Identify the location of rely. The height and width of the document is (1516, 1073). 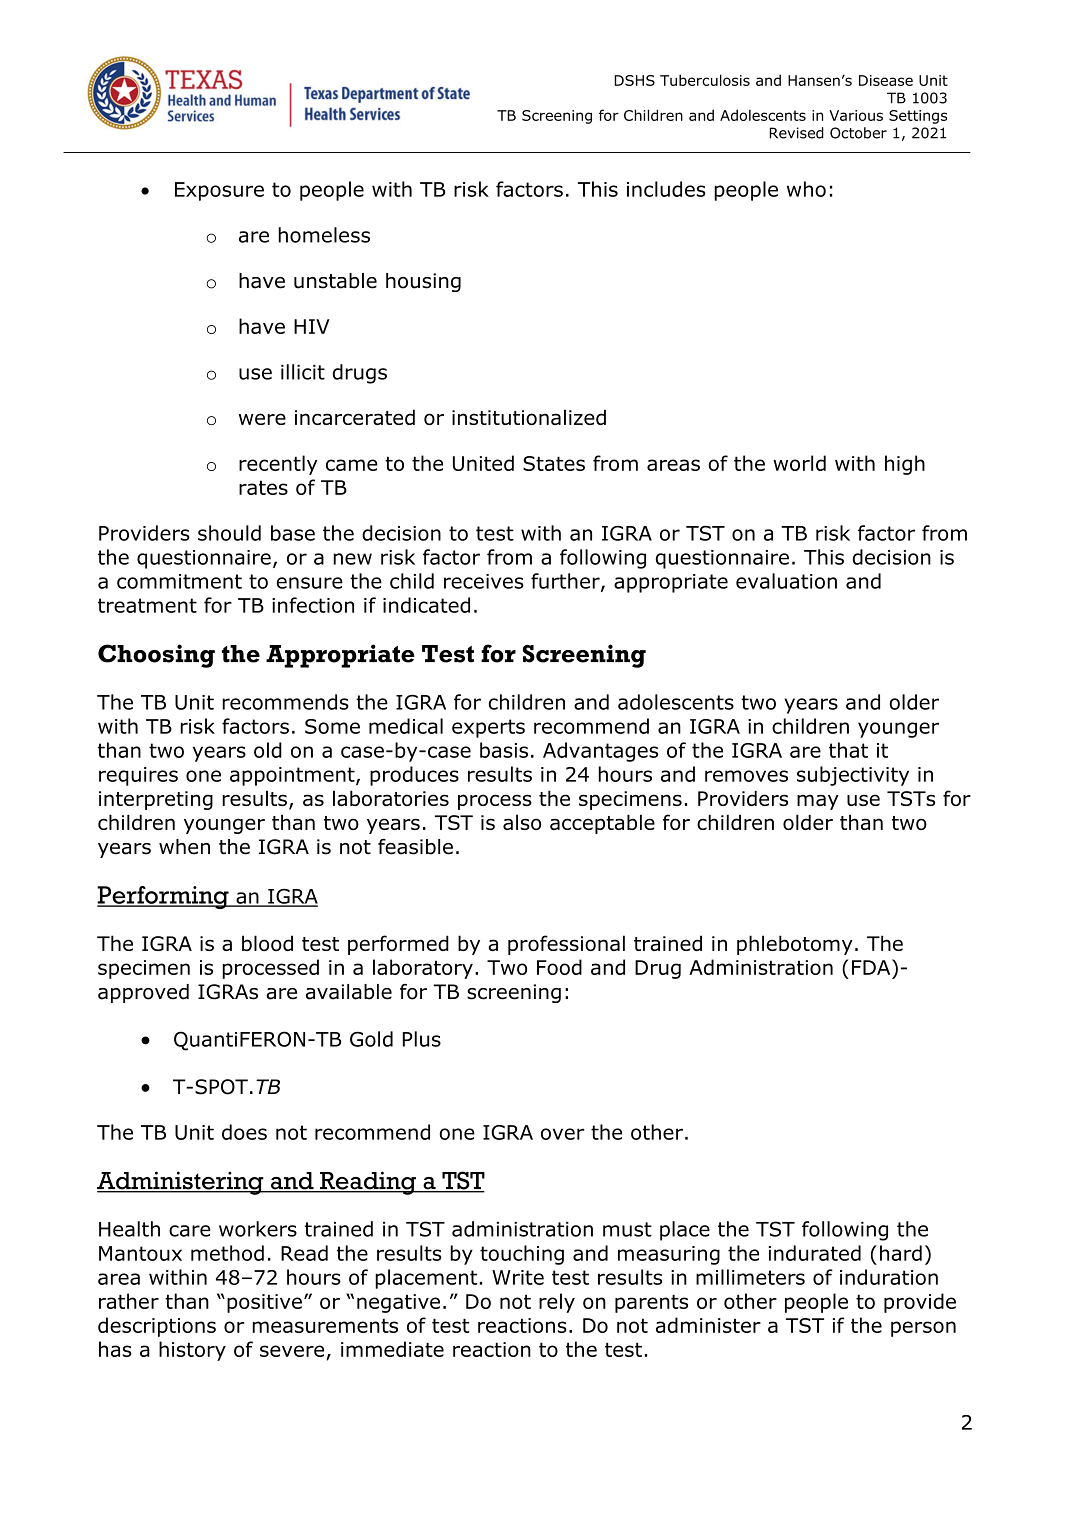
(557, 1303).
